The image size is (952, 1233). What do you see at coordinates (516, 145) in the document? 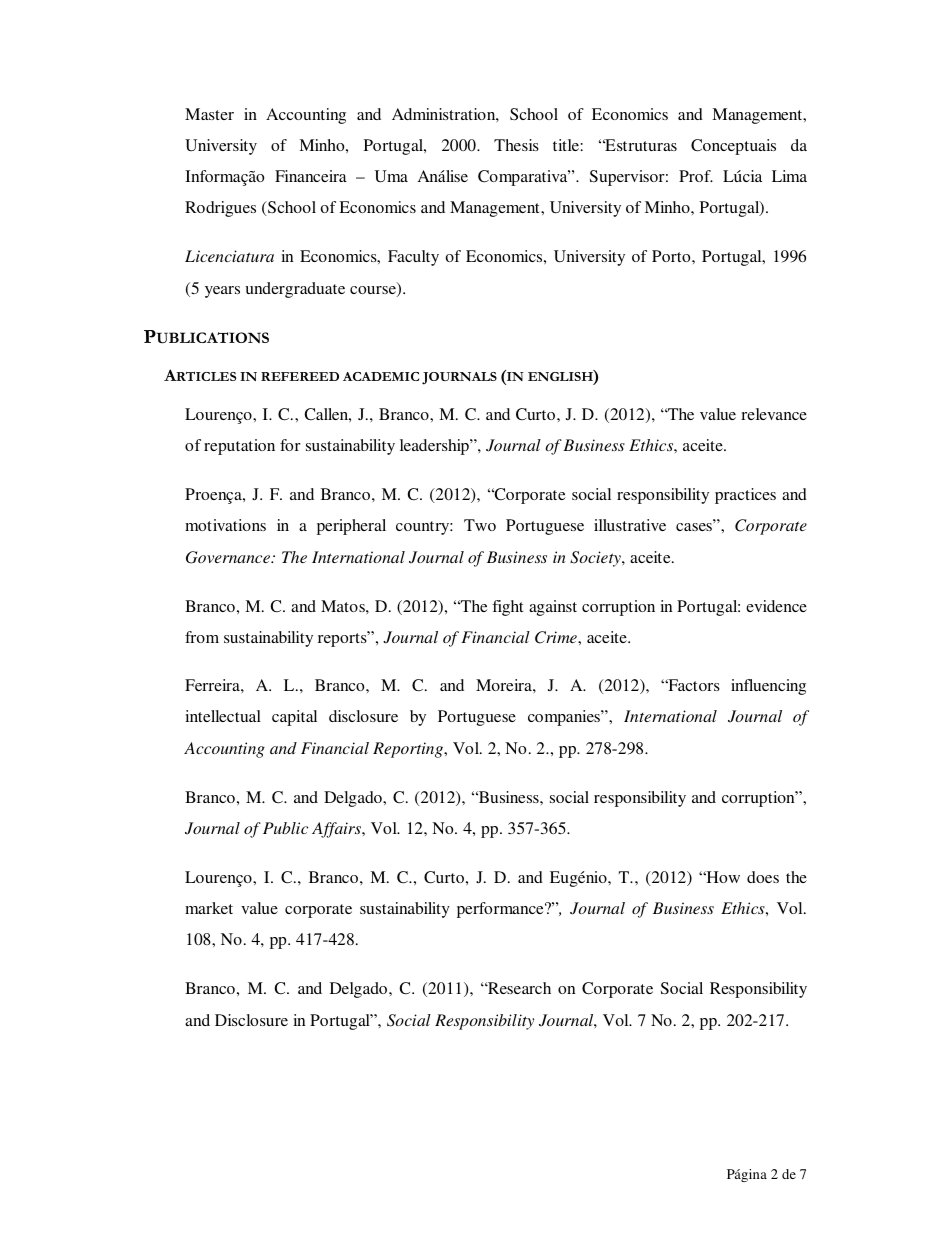
I see `Thesis` at bounding box center [516, 145].
